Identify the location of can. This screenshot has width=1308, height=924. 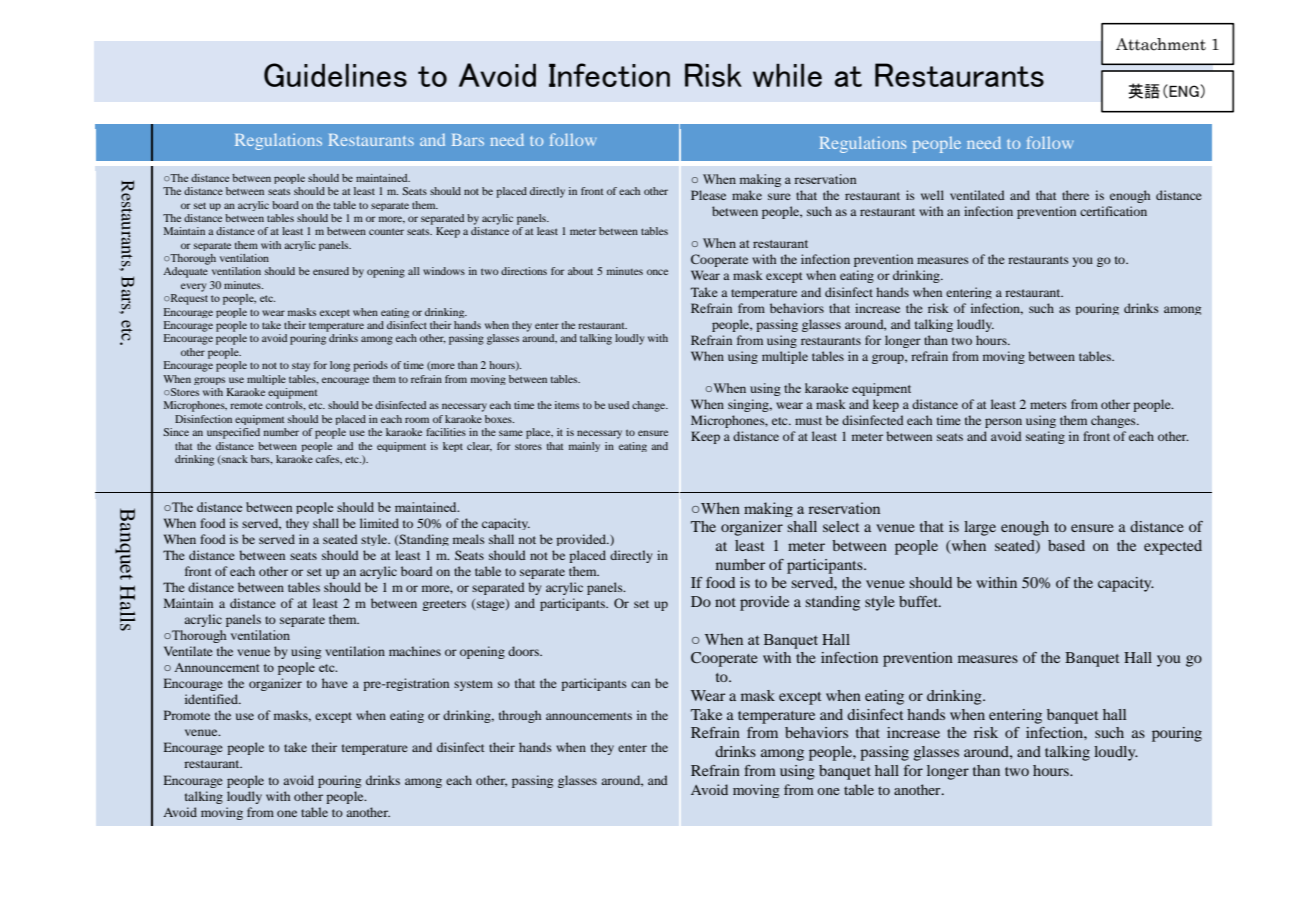
(640, 684).
